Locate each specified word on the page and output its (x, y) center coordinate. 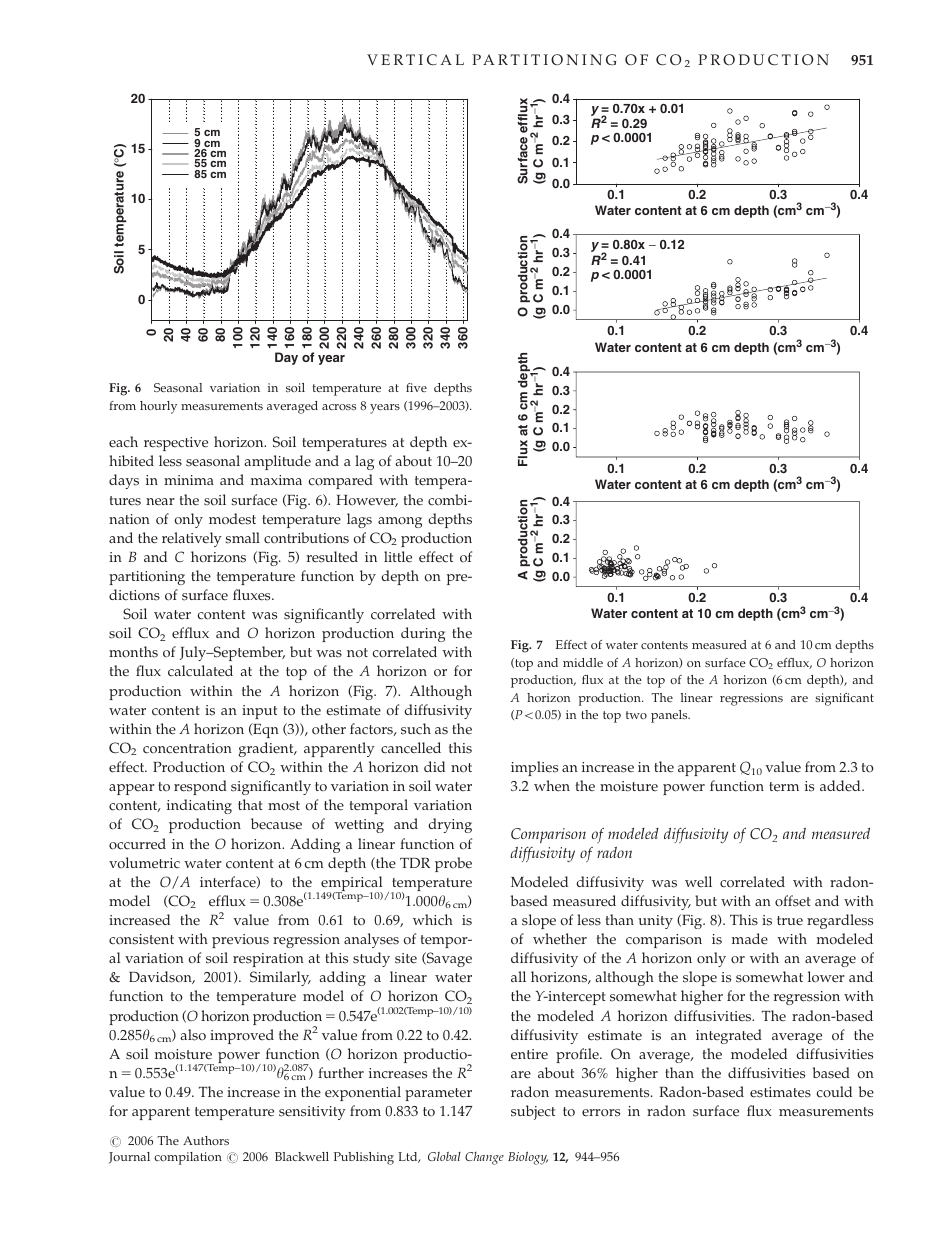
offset (793, 901)
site (406, 958)
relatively (192, 539)
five (416, 387)
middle (583, 662)
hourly (158, 407)
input (259, 712)
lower (826, 977)
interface (229, 882)
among (400, 522)
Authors (206, 1140)
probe (453, 864)
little (398, 557)
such (416, 729)
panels (670, 716)
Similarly (280, 978)
